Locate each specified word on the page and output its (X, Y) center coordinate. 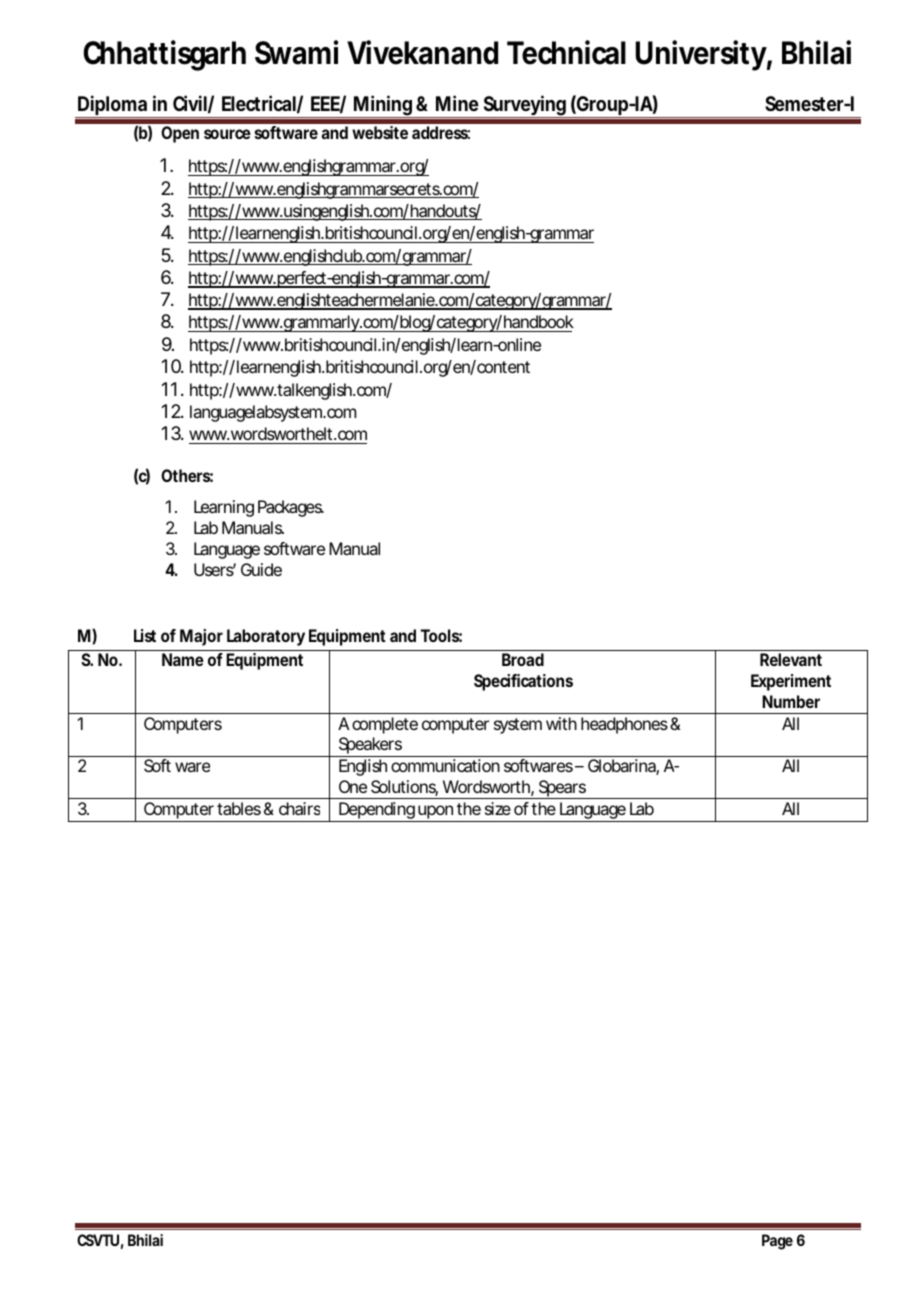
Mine (457, 103)
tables (239, 808)
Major (201, 637)
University (701, 55)
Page (777, 1242)
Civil (190, 103)
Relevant (791, 659)
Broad (523, 659)
